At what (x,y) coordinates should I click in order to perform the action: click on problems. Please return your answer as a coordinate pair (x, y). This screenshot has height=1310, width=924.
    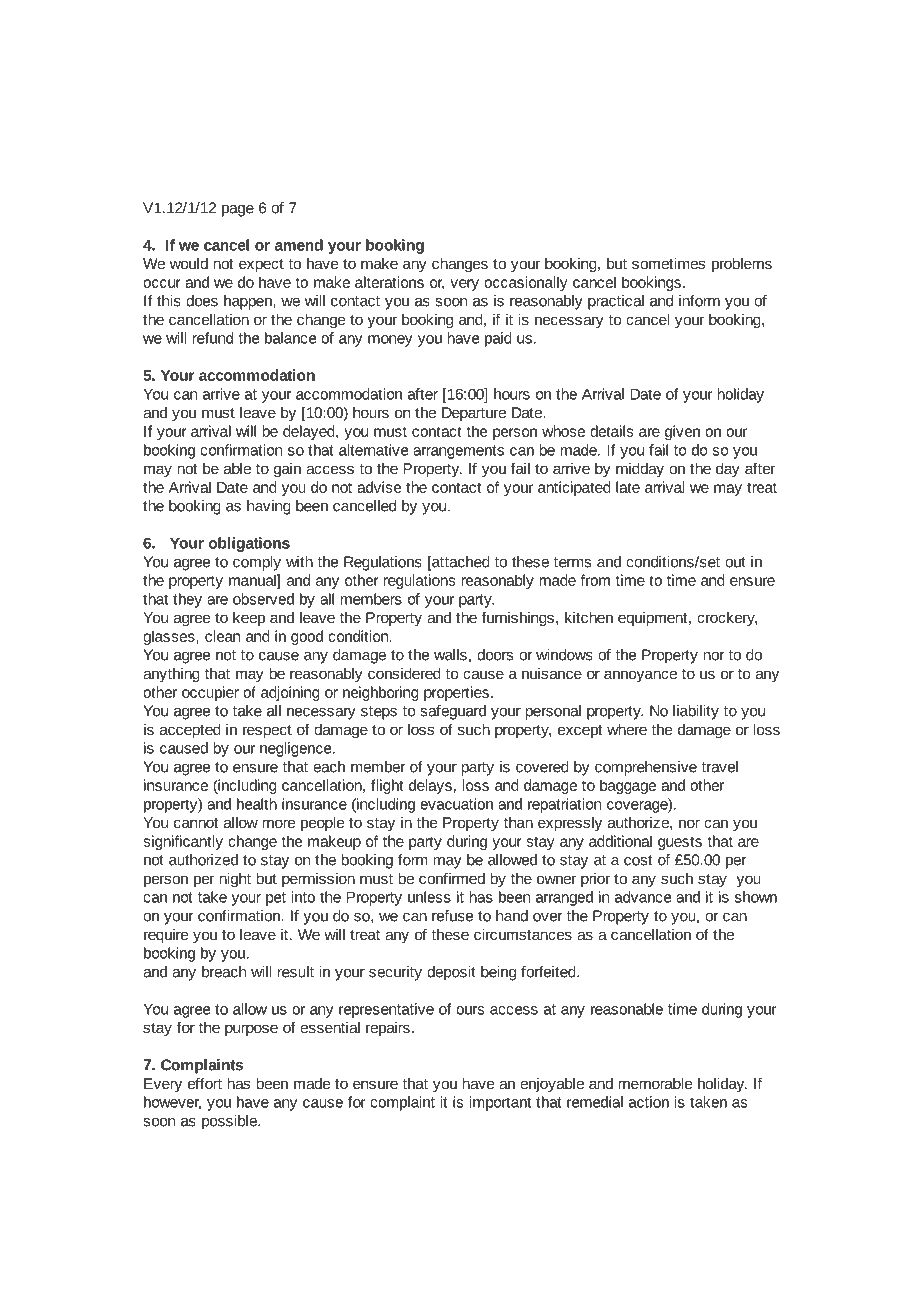
    Looking at the image, I should click on (742, 265).
